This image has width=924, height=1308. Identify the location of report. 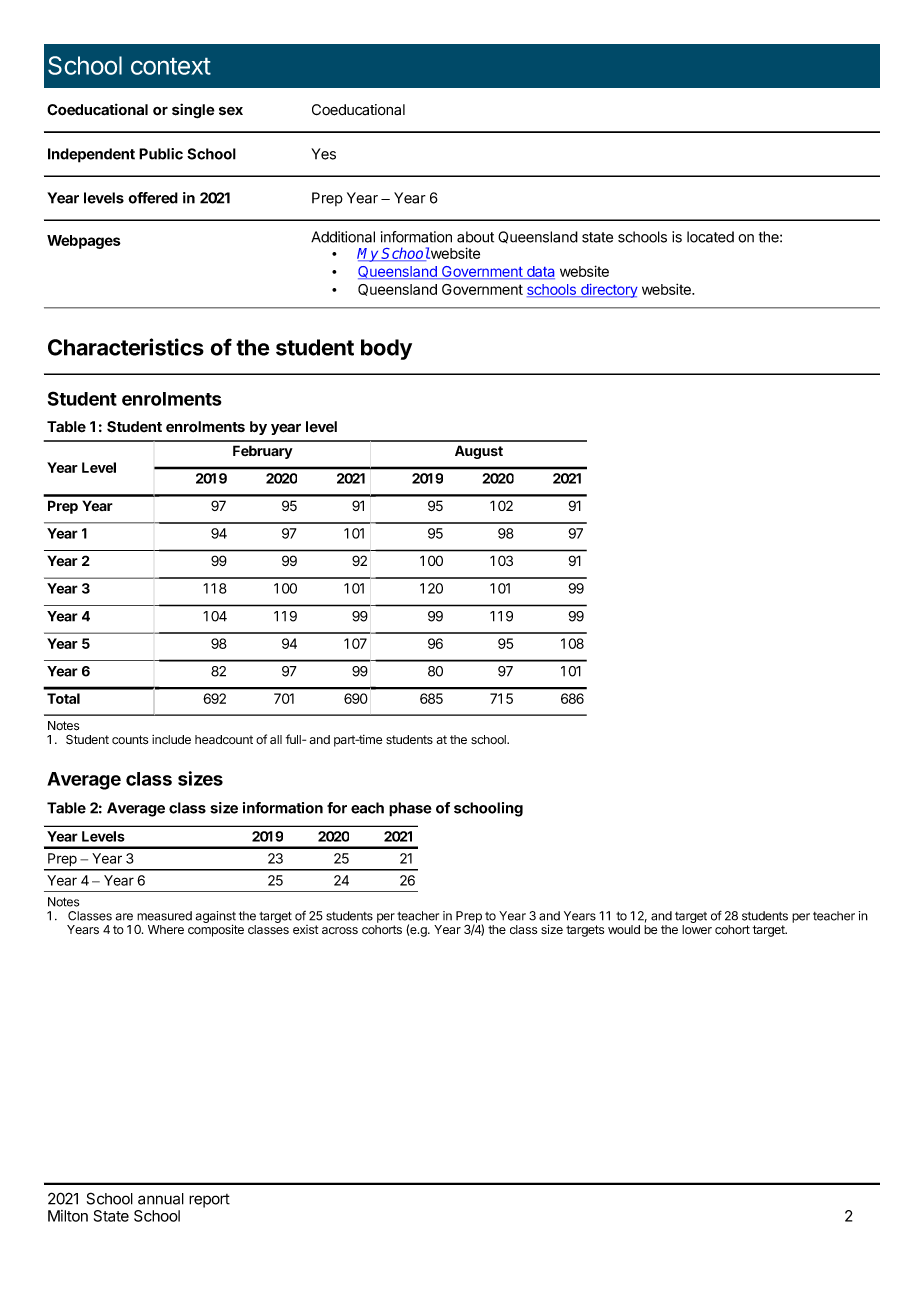
(209, 1201).
